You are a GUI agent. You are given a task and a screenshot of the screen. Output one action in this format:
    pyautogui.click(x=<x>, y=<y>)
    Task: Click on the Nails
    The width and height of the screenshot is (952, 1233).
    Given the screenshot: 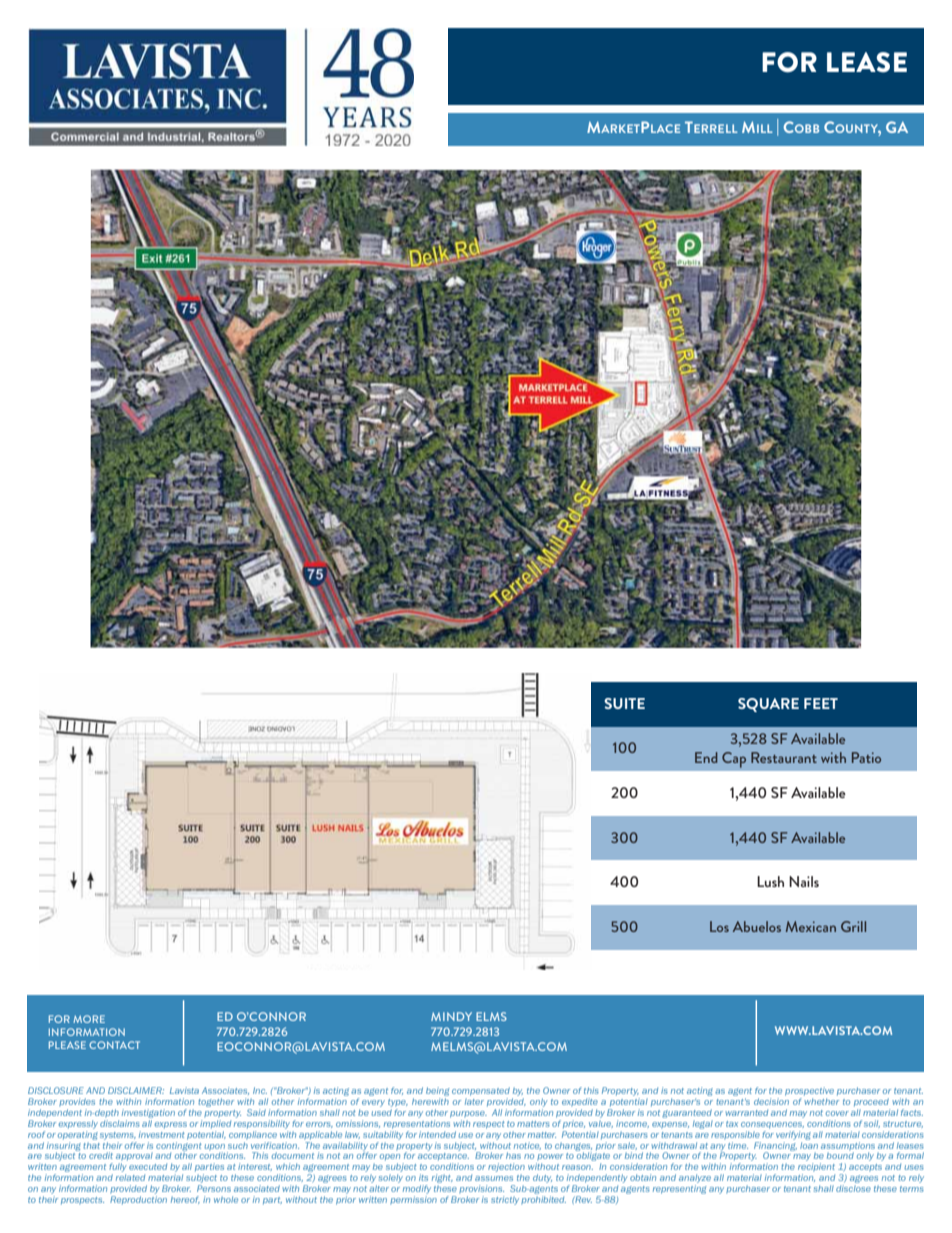 What is the action you would take?
    pyautogui.click(x=804, y=881)
